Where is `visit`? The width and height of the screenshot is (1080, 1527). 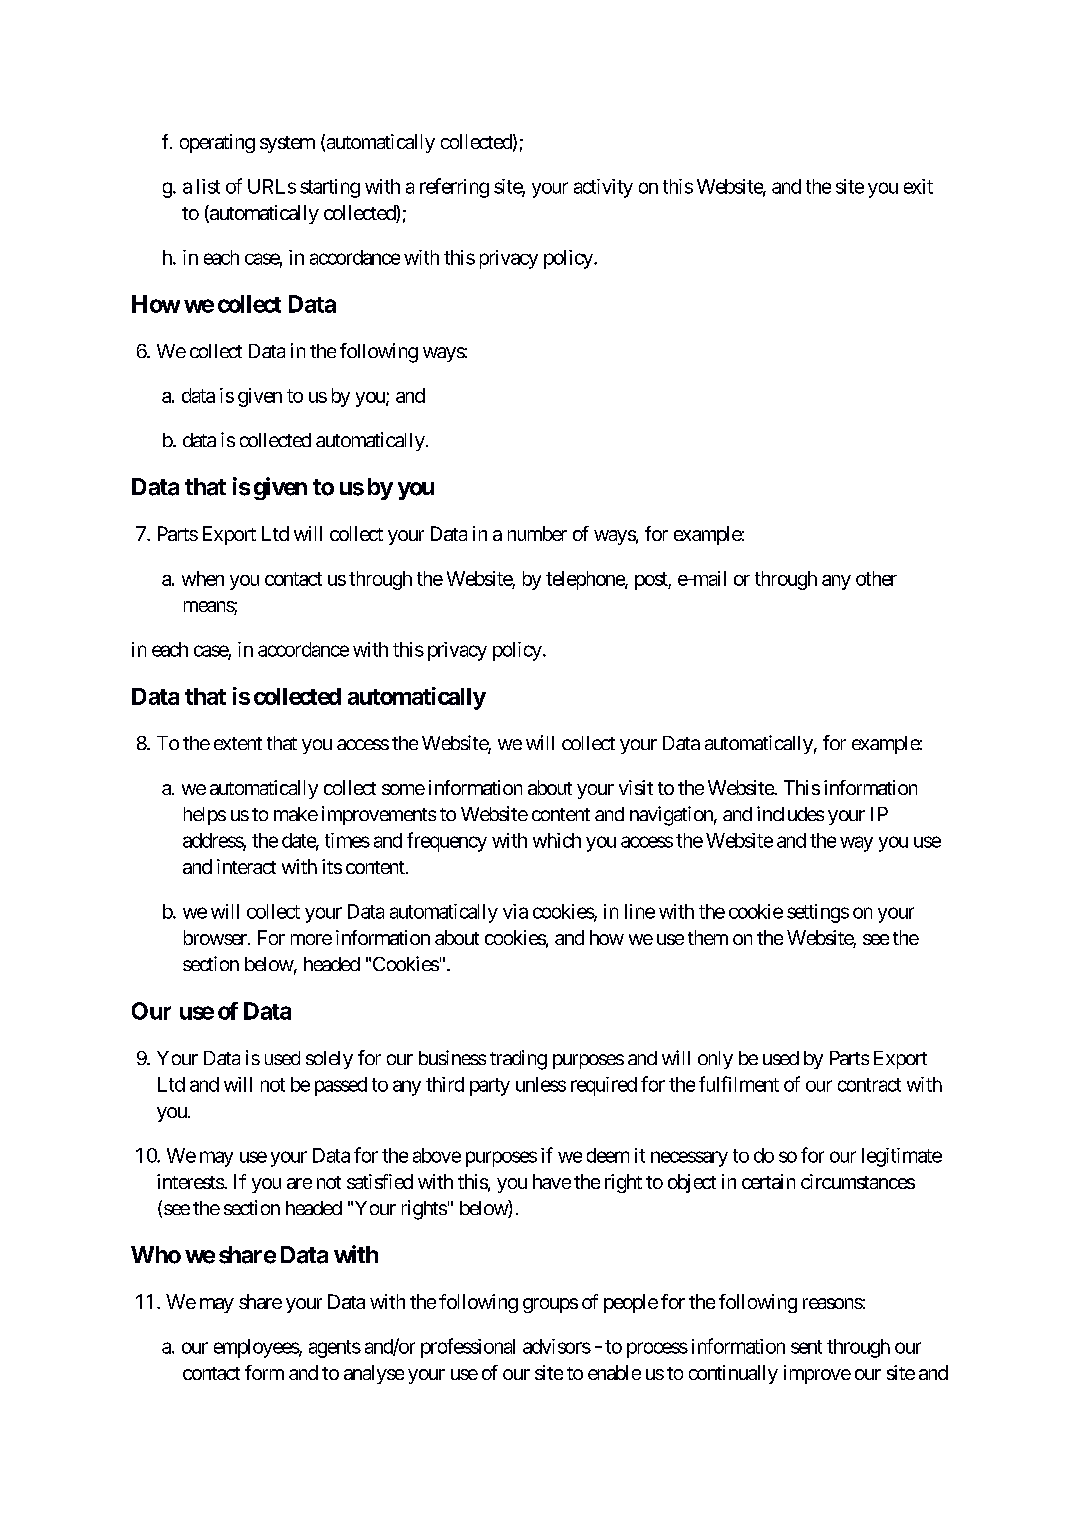
visit is located at coordinates (636, 787).
